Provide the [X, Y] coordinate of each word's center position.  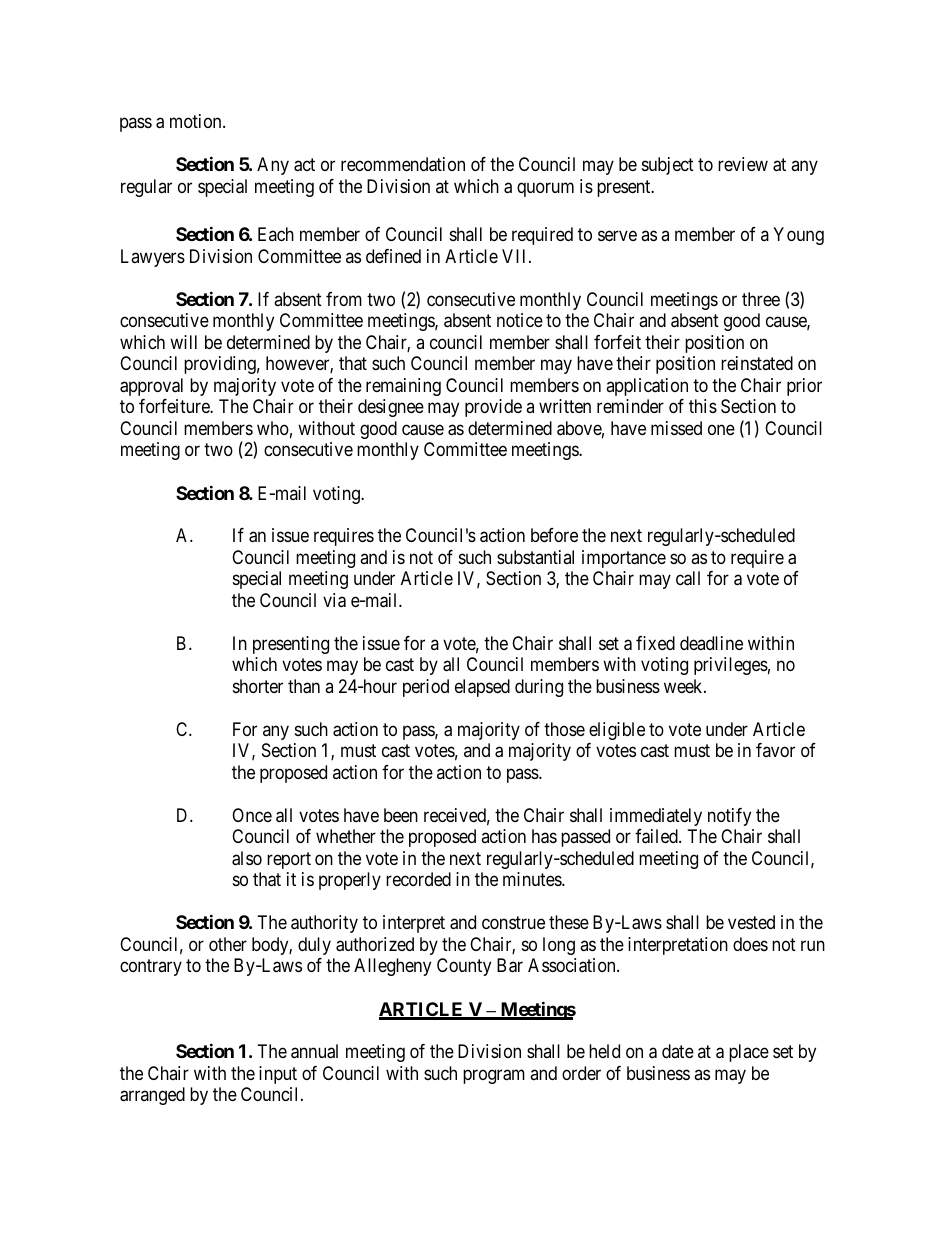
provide [493, 408]
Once [252, 815]
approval [151, 387]
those [564, 729]
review [743, 164]
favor [775, 750]
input [278, 1075]
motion [197, 121]
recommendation [403, 164]
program [494, 1076]
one [721, 429]
